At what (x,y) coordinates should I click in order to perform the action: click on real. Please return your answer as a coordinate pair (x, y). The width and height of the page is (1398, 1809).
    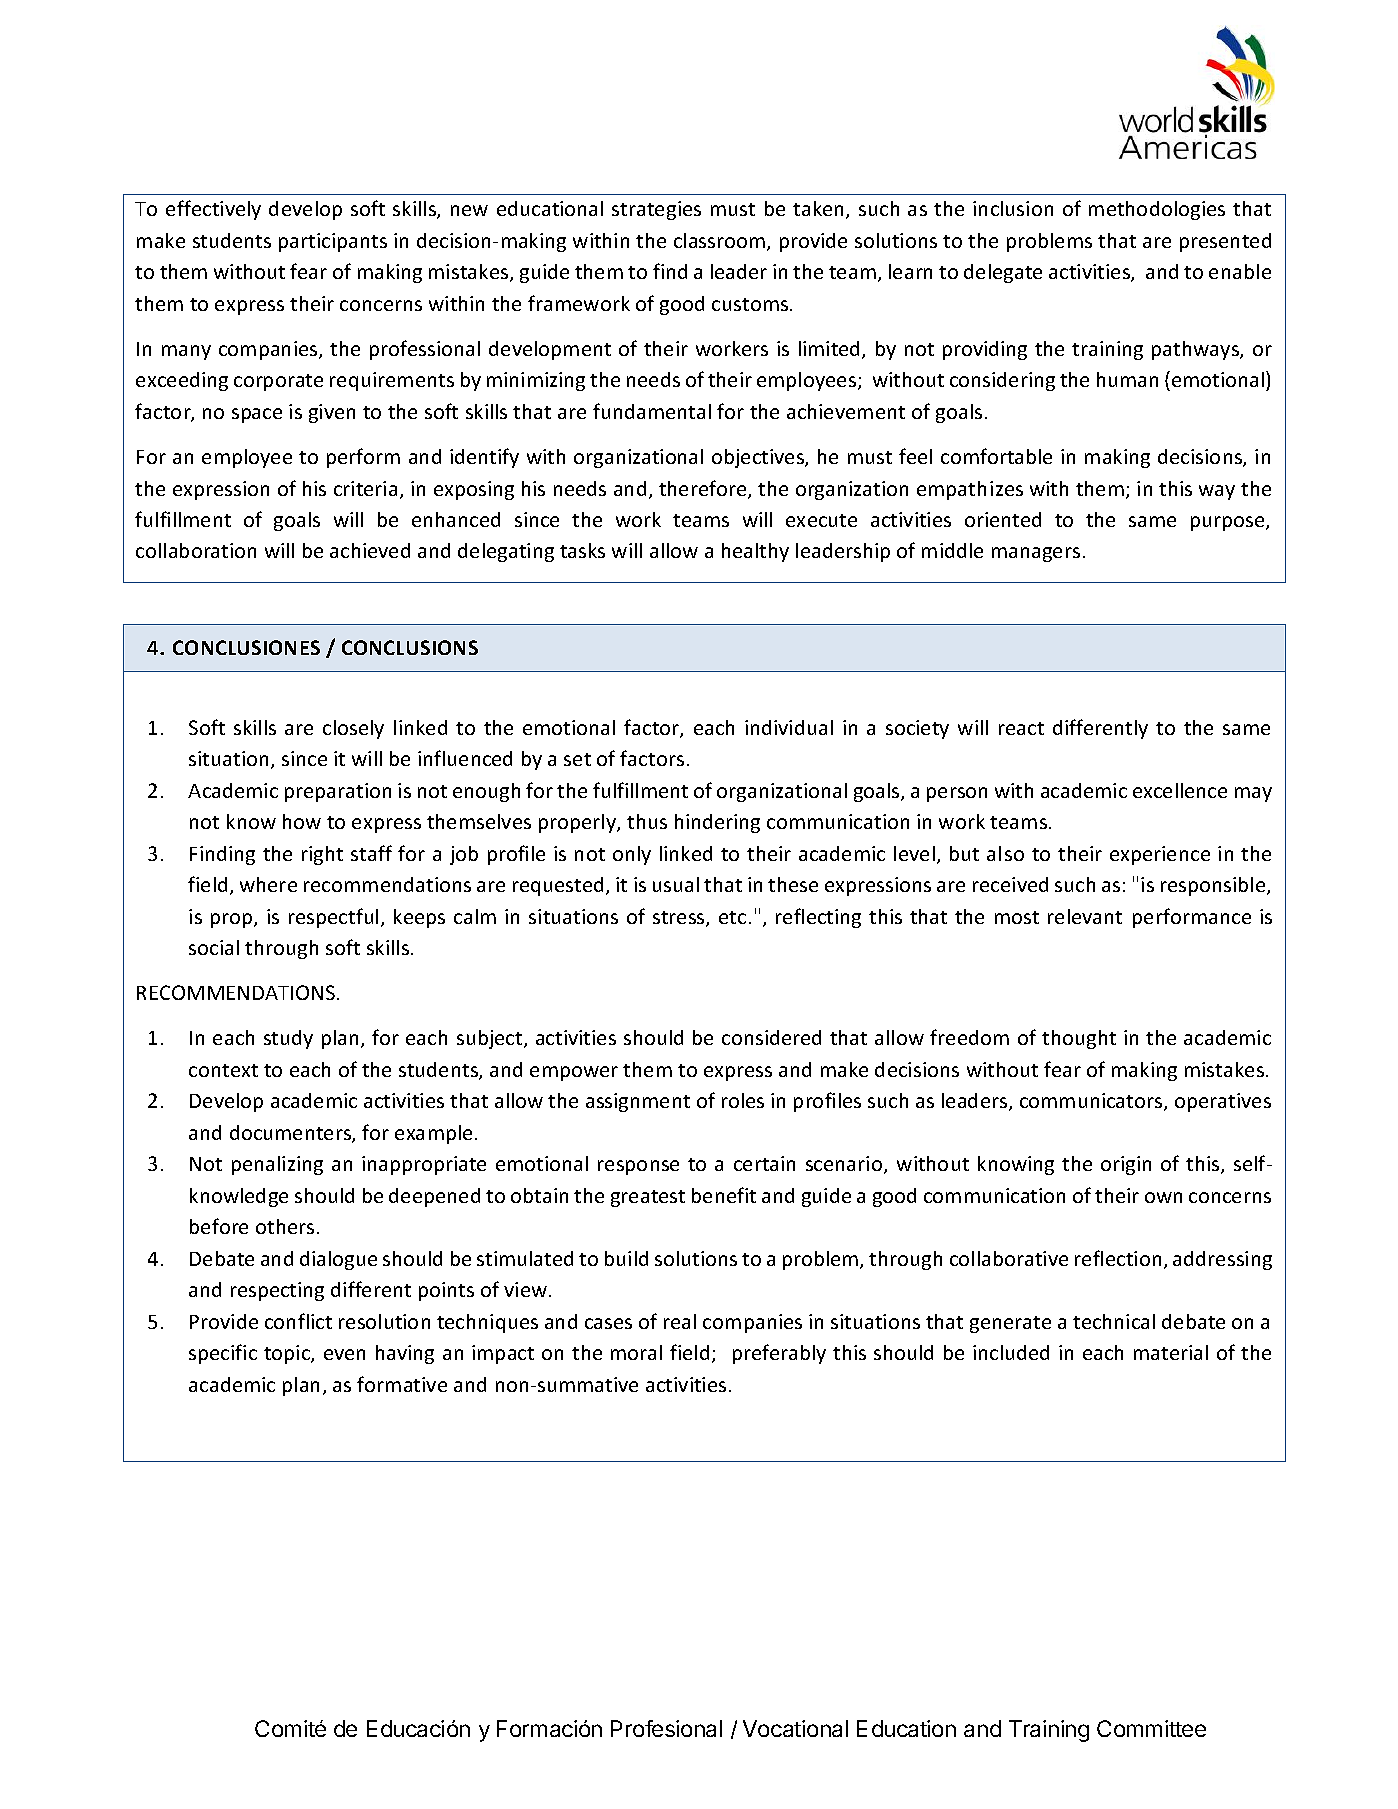
    Looking at the image, I should click on (680, 1321).
